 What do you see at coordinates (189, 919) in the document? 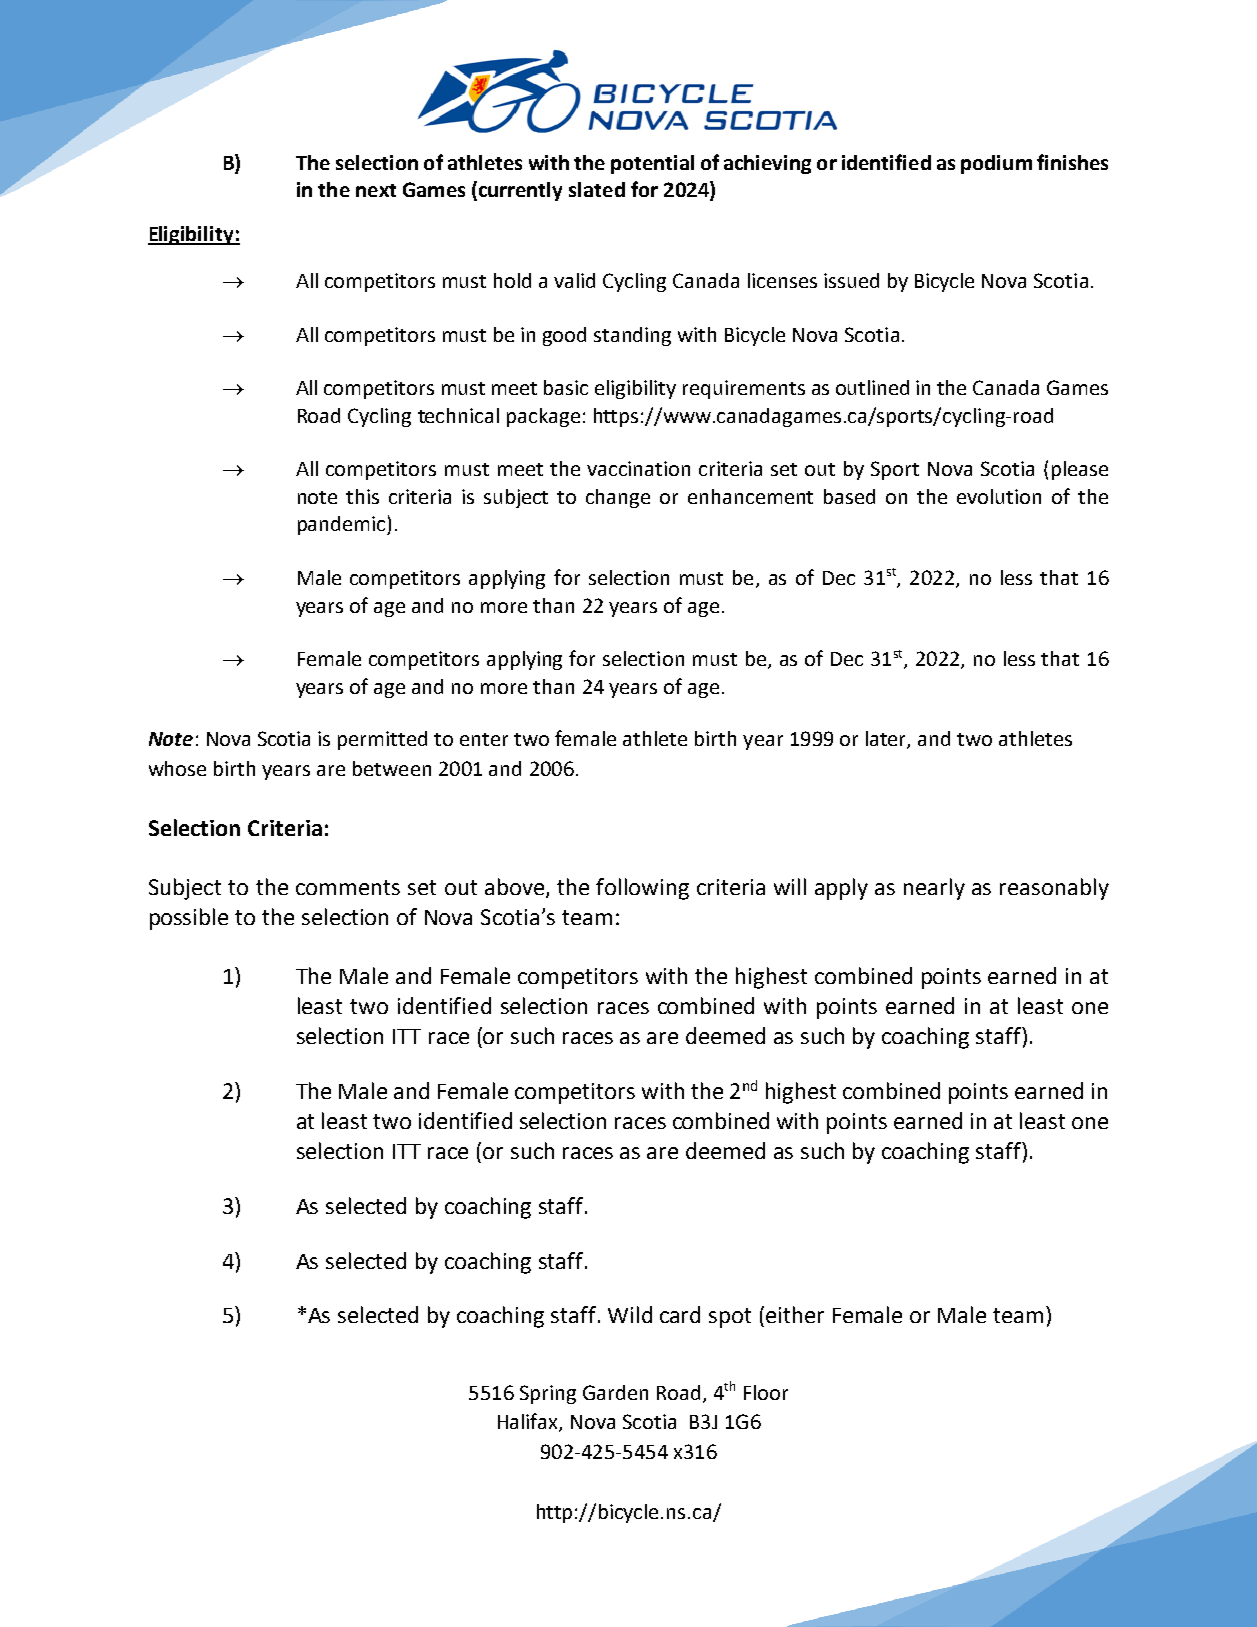
I see `possible` at bounding box center [189, 919].
